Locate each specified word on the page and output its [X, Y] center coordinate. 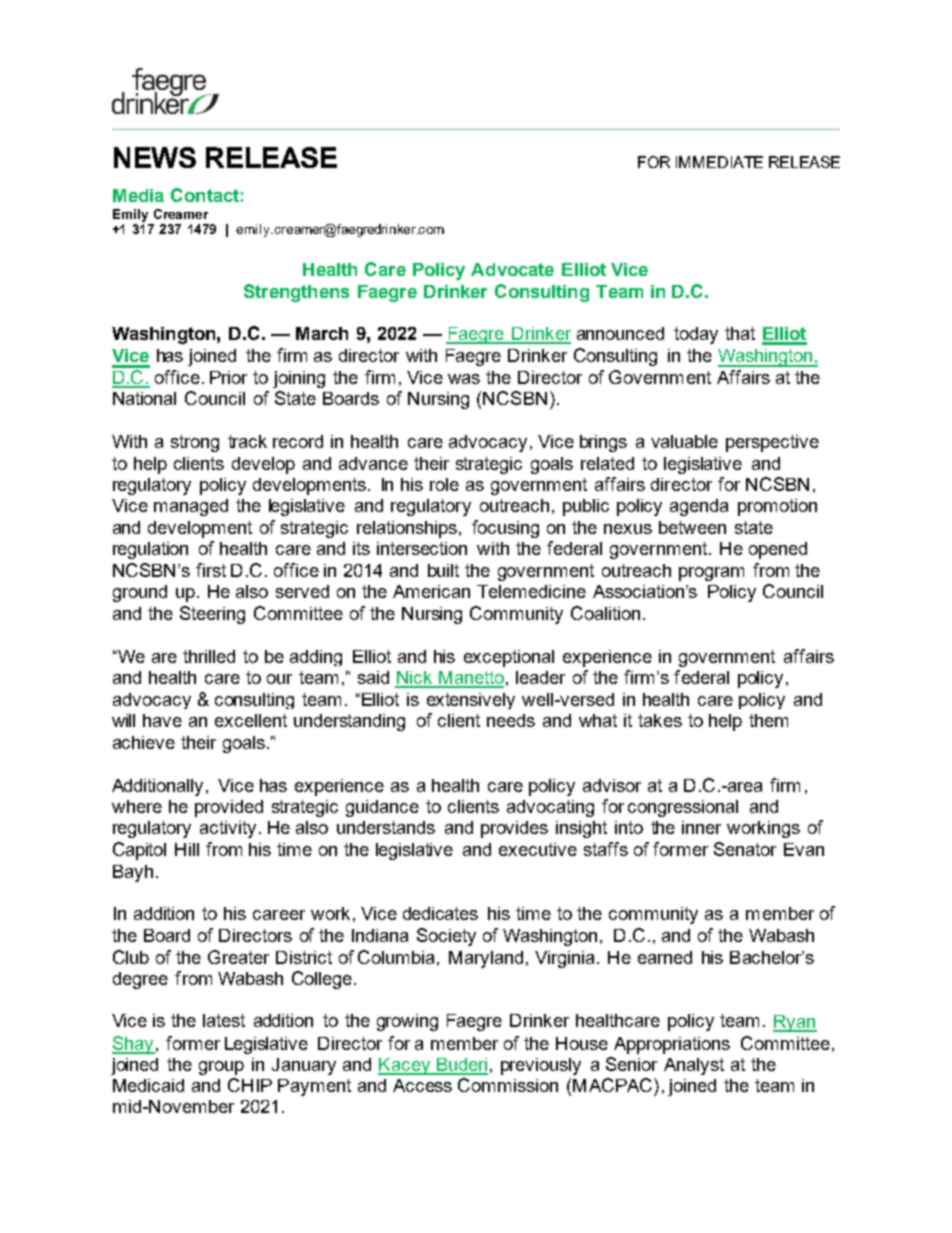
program [711, 574]
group [221, 1068]
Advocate [512, 269]
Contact [205, 195]
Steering [212, 615]
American [431, 591]
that [740, 333]
